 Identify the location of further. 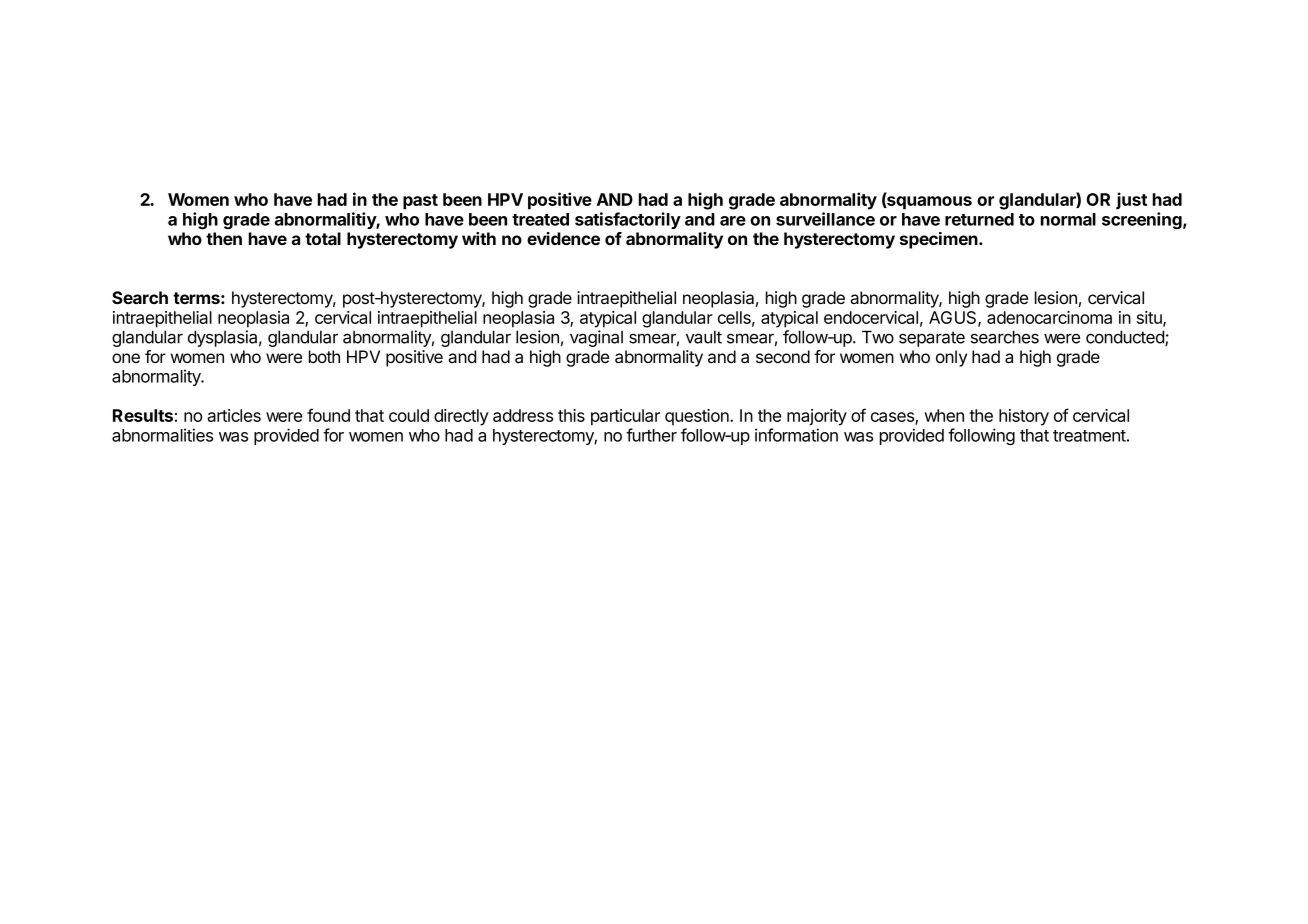
(651, 435).
